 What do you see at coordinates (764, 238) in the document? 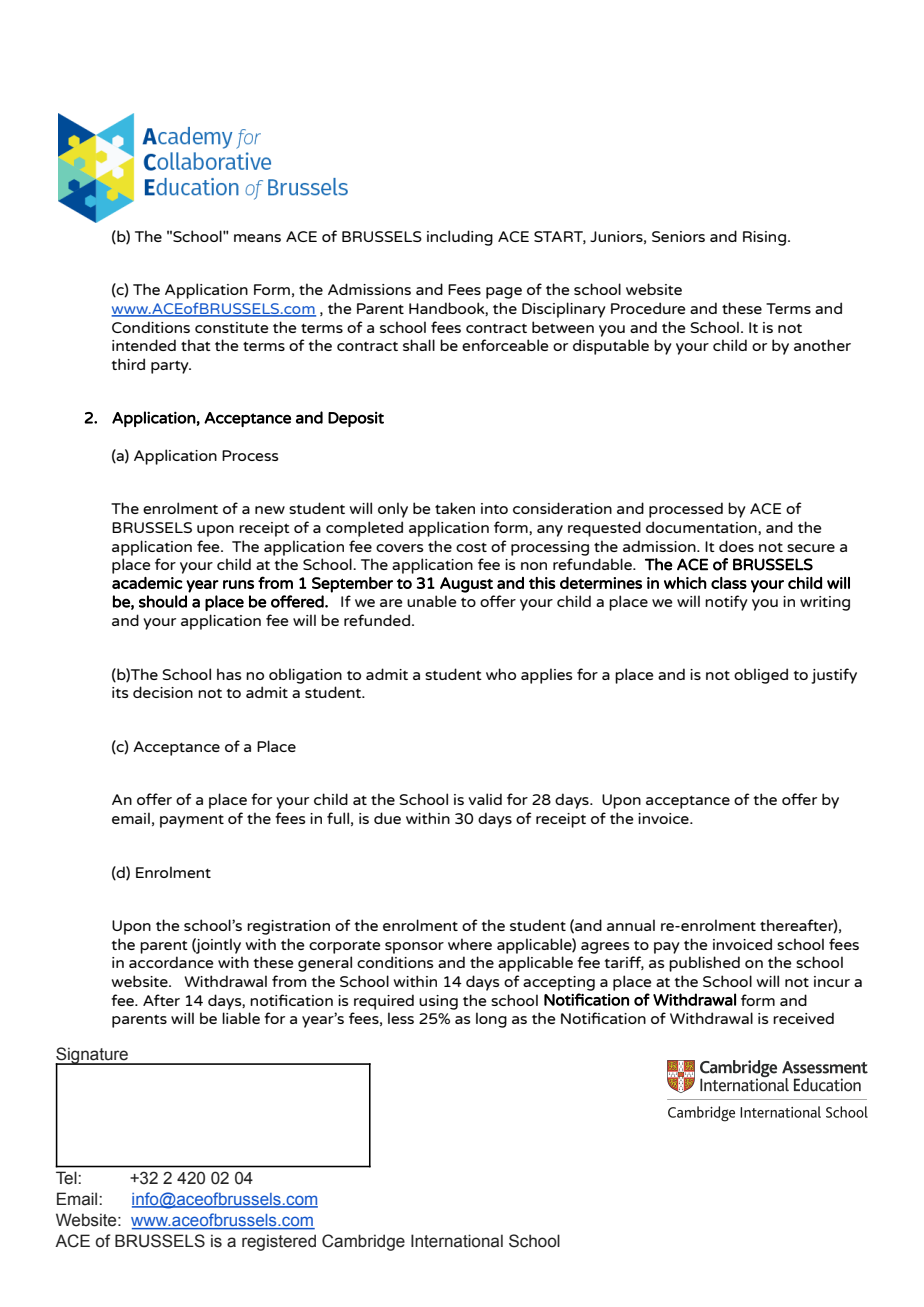
I see `Rising` at bounding box center [764, 238].
